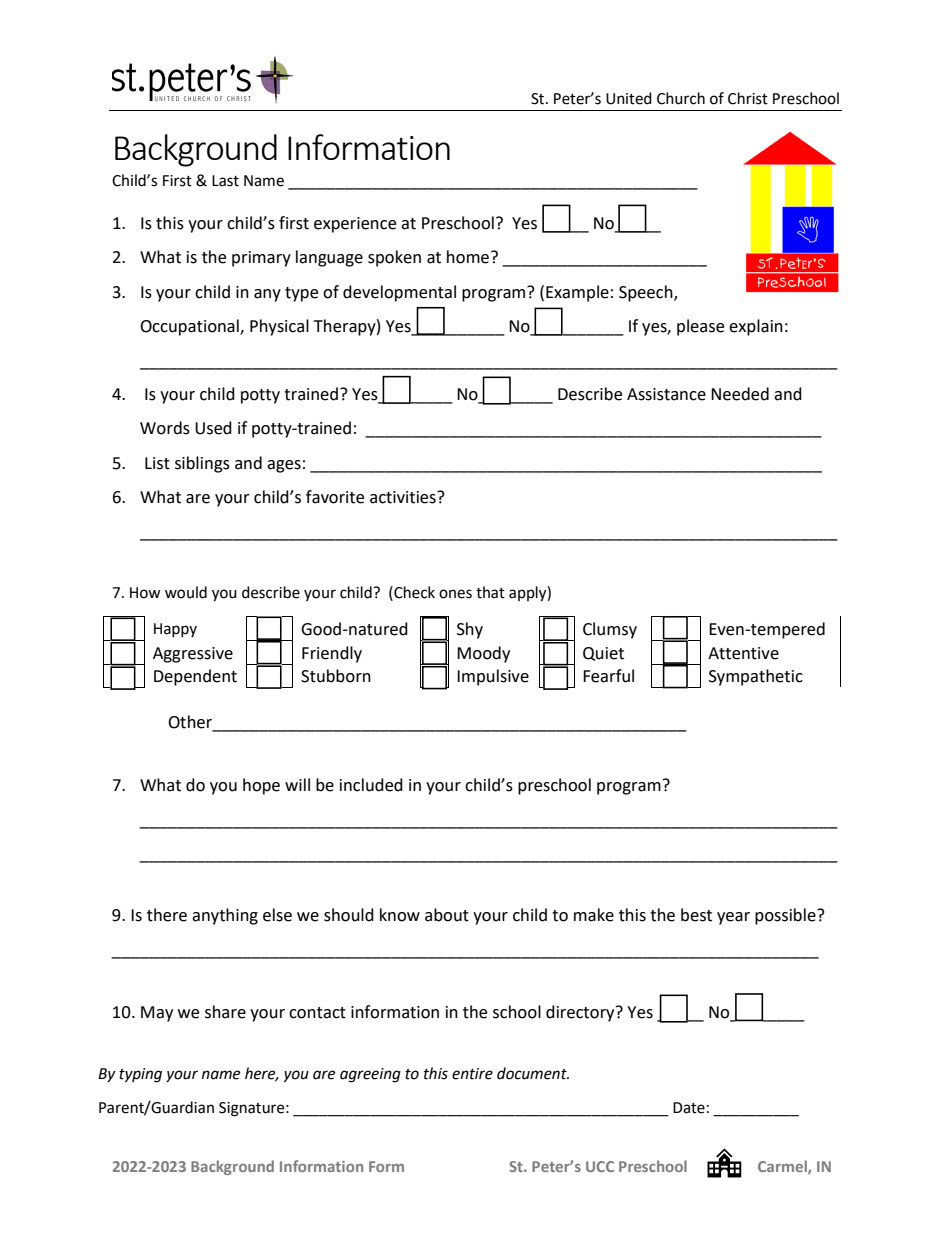  Describe the element at coordinates (740, 394) in the image. I see `Needed` at that location.
